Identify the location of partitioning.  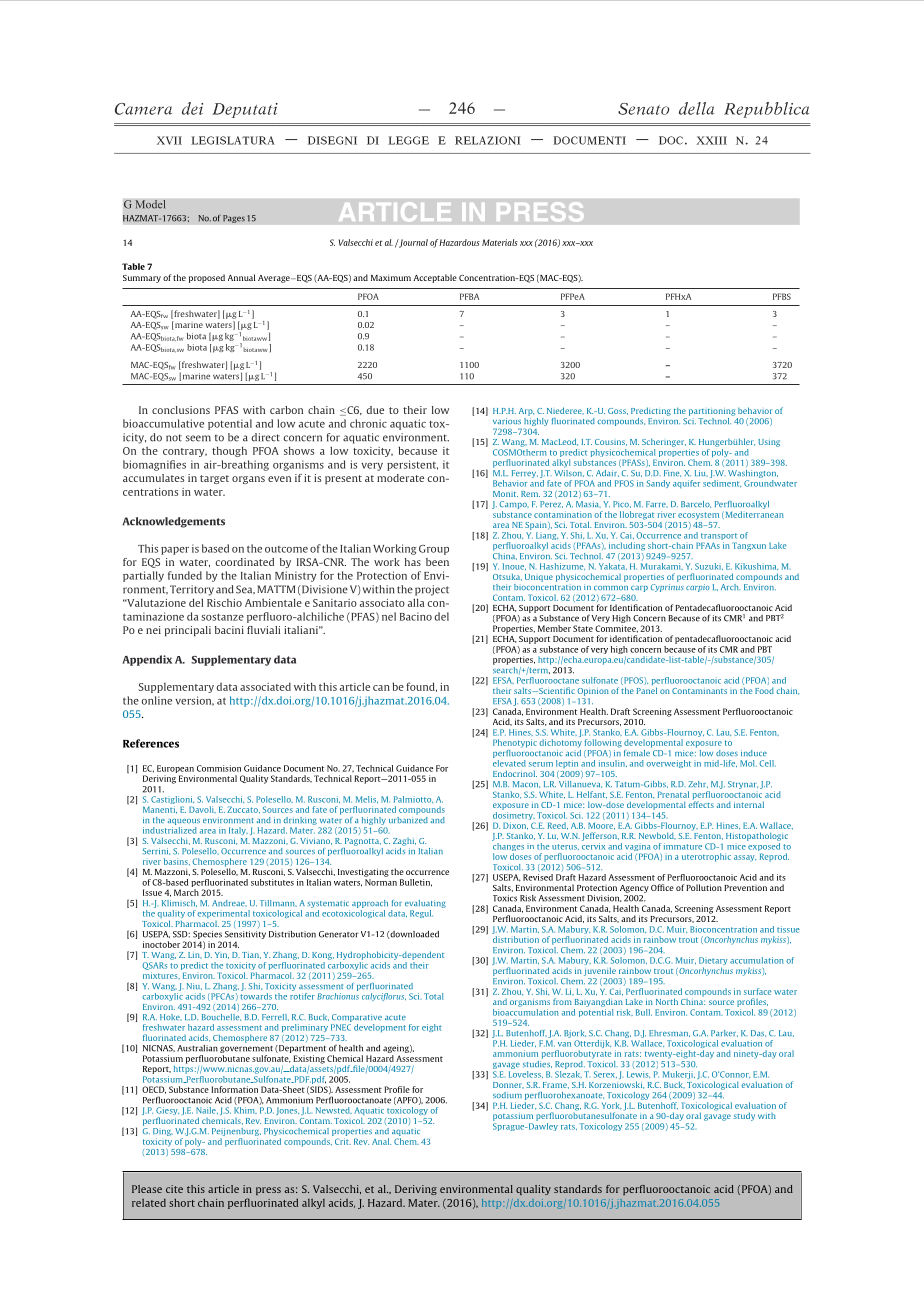
(712, 412).
